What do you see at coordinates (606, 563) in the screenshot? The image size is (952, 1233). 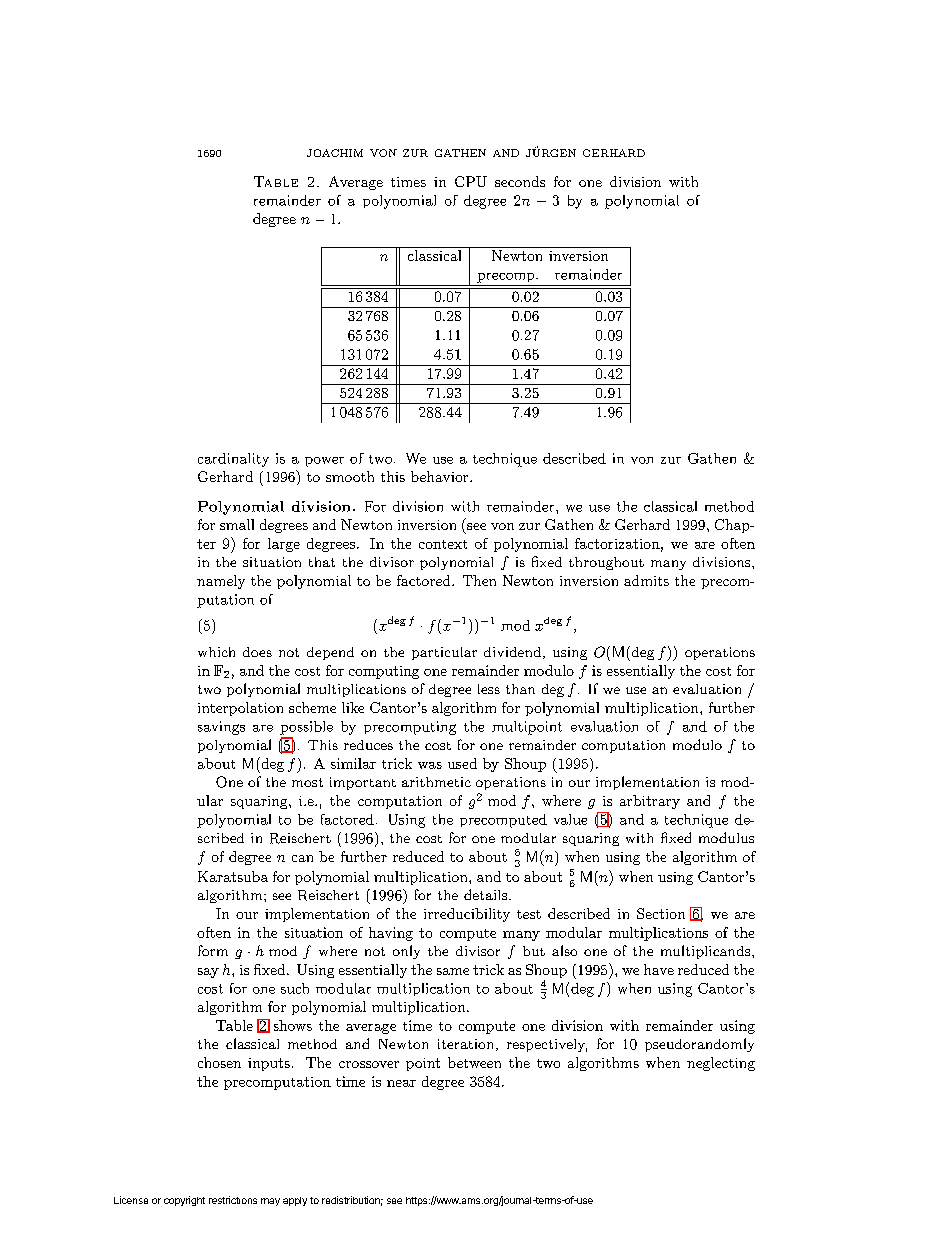 I see `throughout` at bounding box center [606, 563].
